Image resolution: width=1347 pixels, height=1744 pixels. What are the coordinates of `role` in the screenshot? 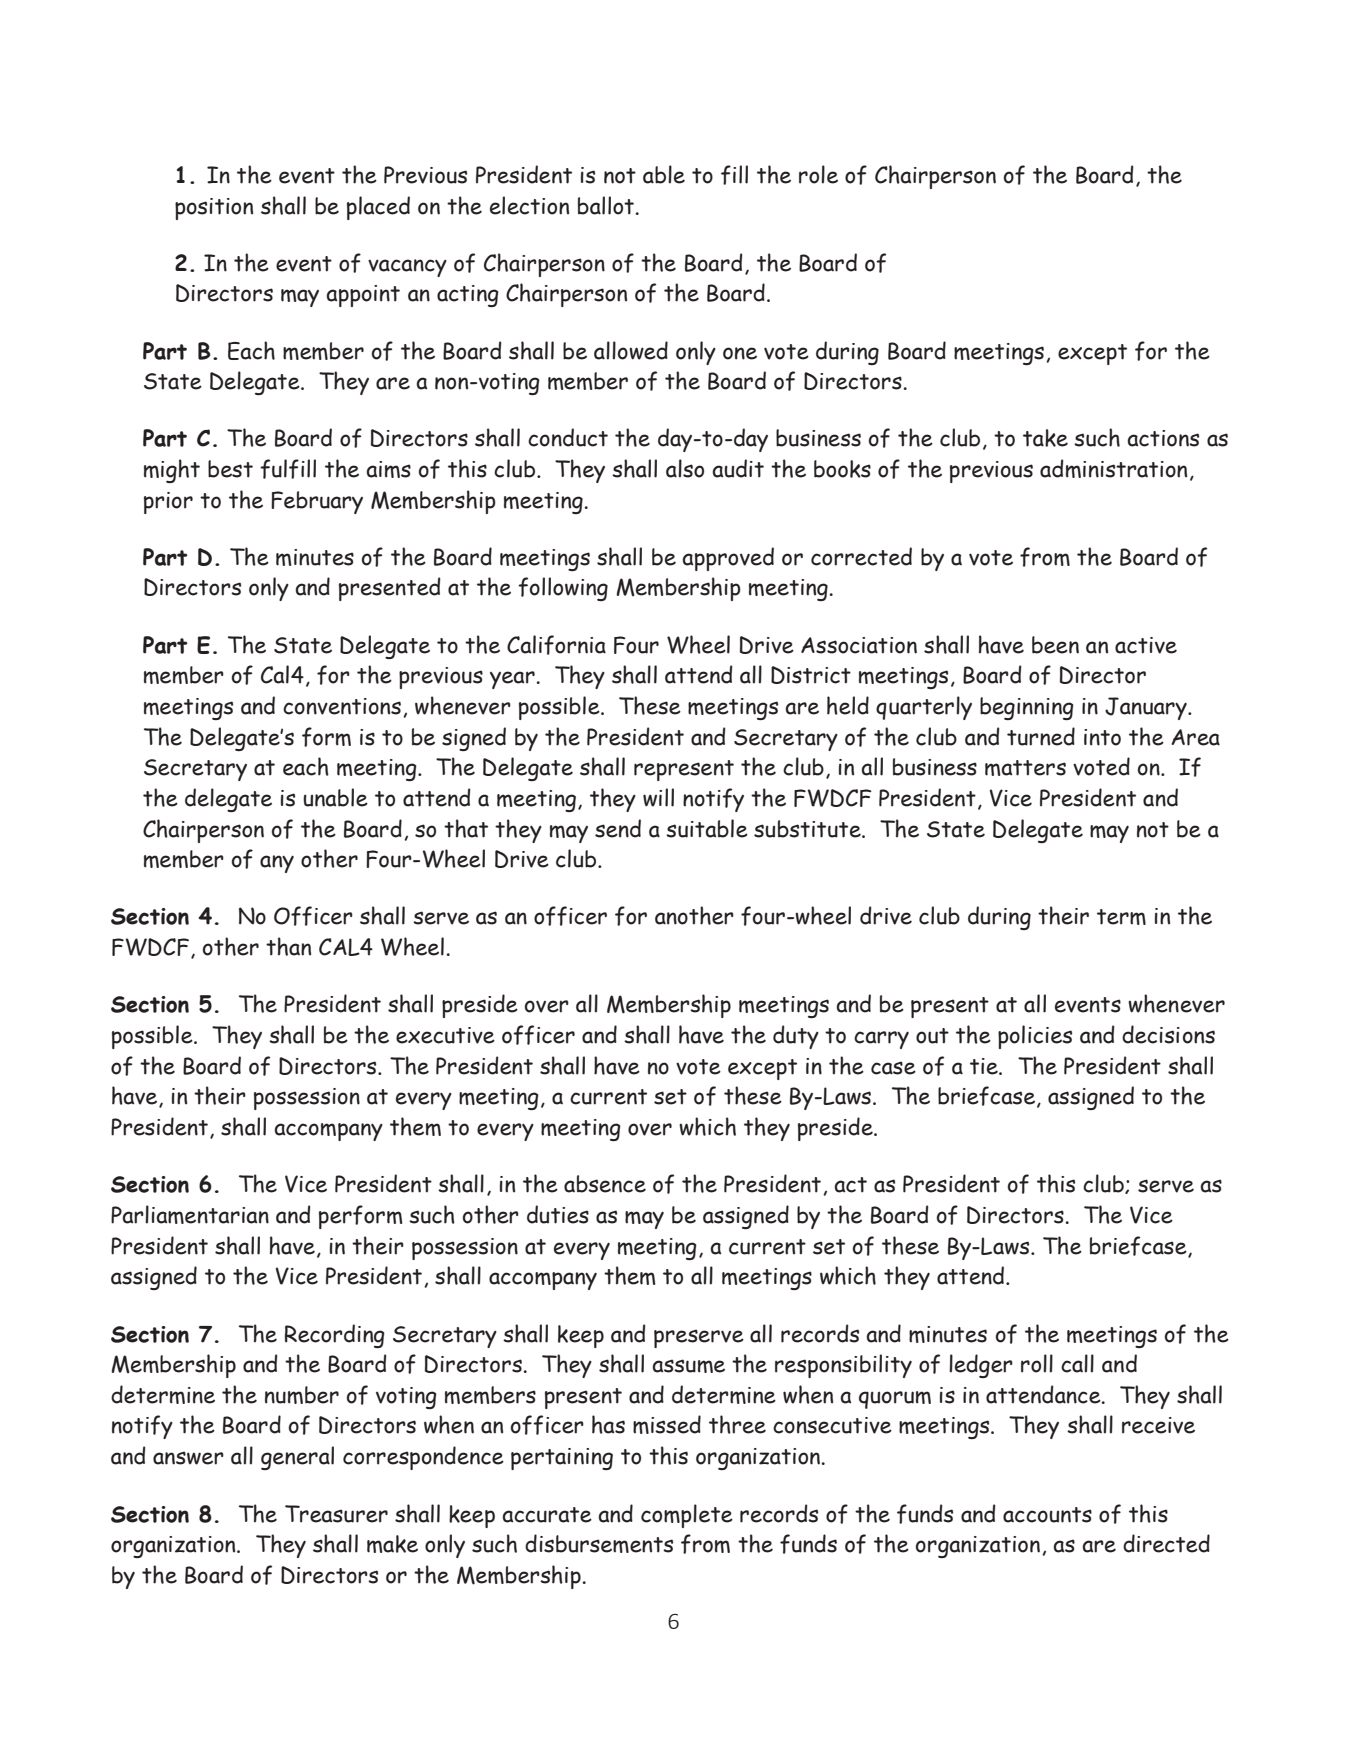 It's located at (818, 174).
